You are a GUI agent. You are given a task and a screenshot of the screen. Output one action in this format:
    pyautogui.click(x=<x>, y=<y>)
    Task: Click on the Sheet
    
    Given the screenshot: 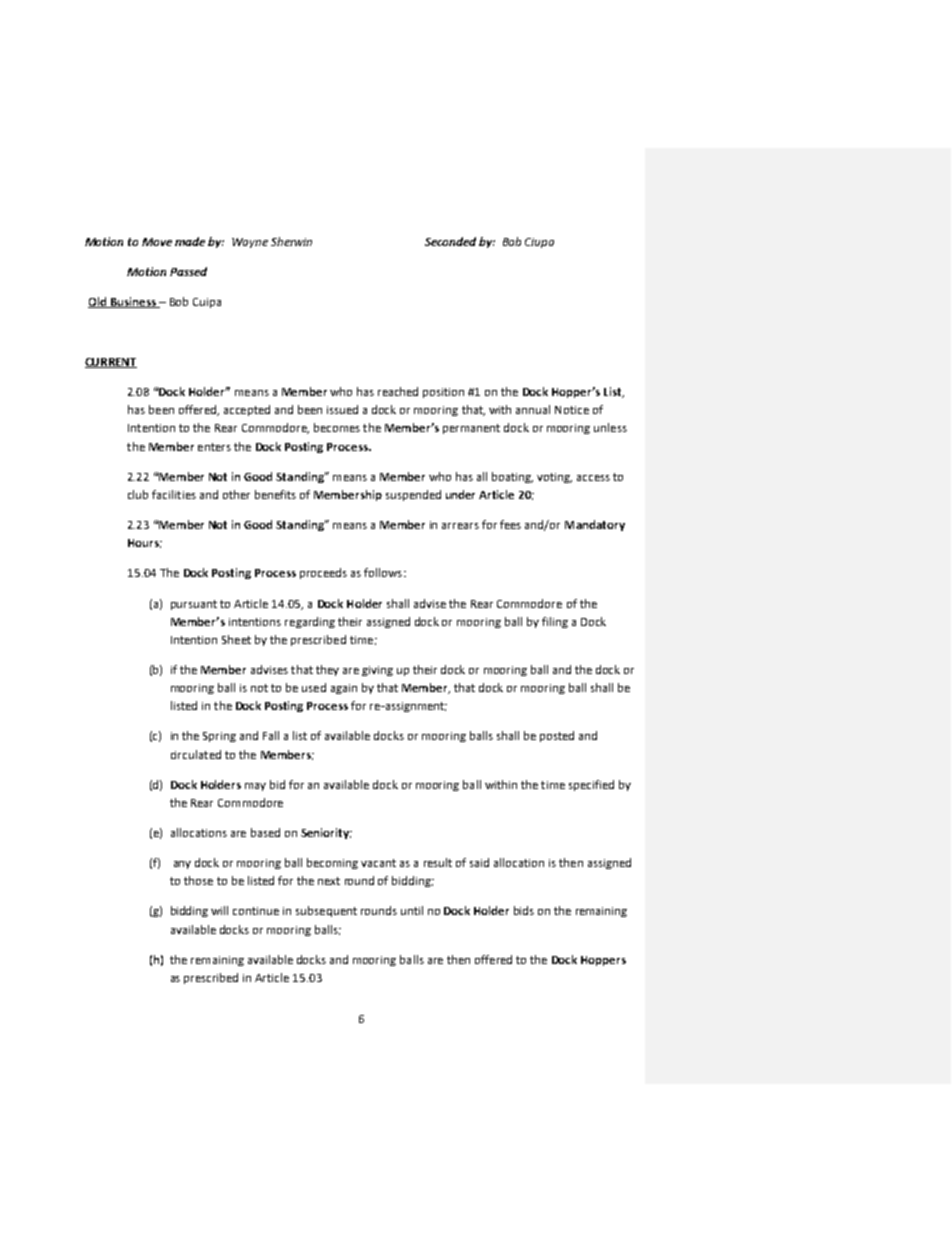 What is the action you would take?
    pyautogui.click(x=236, y=639)
